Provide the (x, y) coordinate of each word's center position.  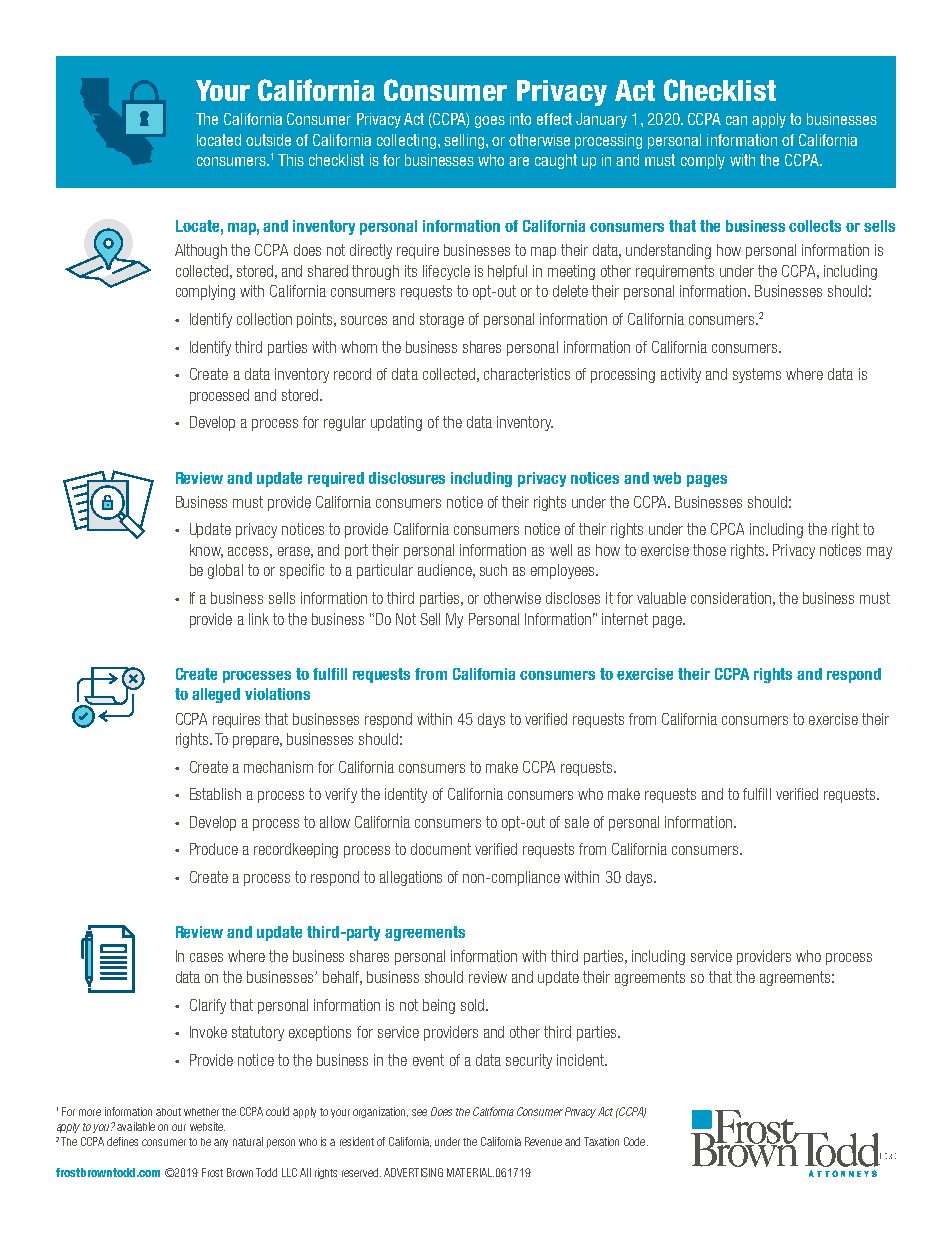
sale (577, 822)
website (207, 1126)
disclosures (407, 478)
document (441, 849)
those (709, 550)
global (225, 571)
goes (490, 122)
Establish (215, 794)
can (736, 120)
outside (268, 140)
